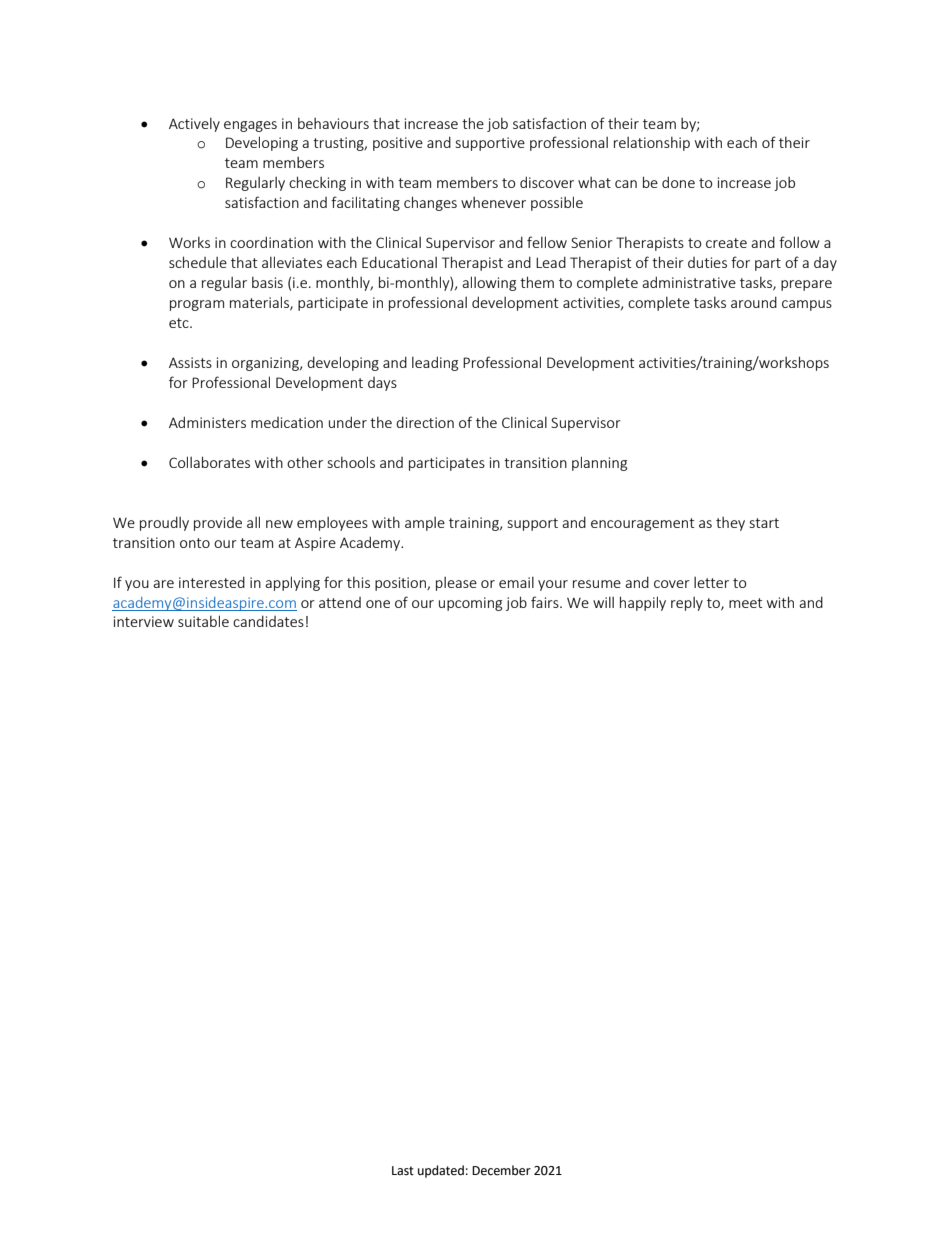 The width and height of the page is (952, 1233). I want to click on please, so click(456, 584).
